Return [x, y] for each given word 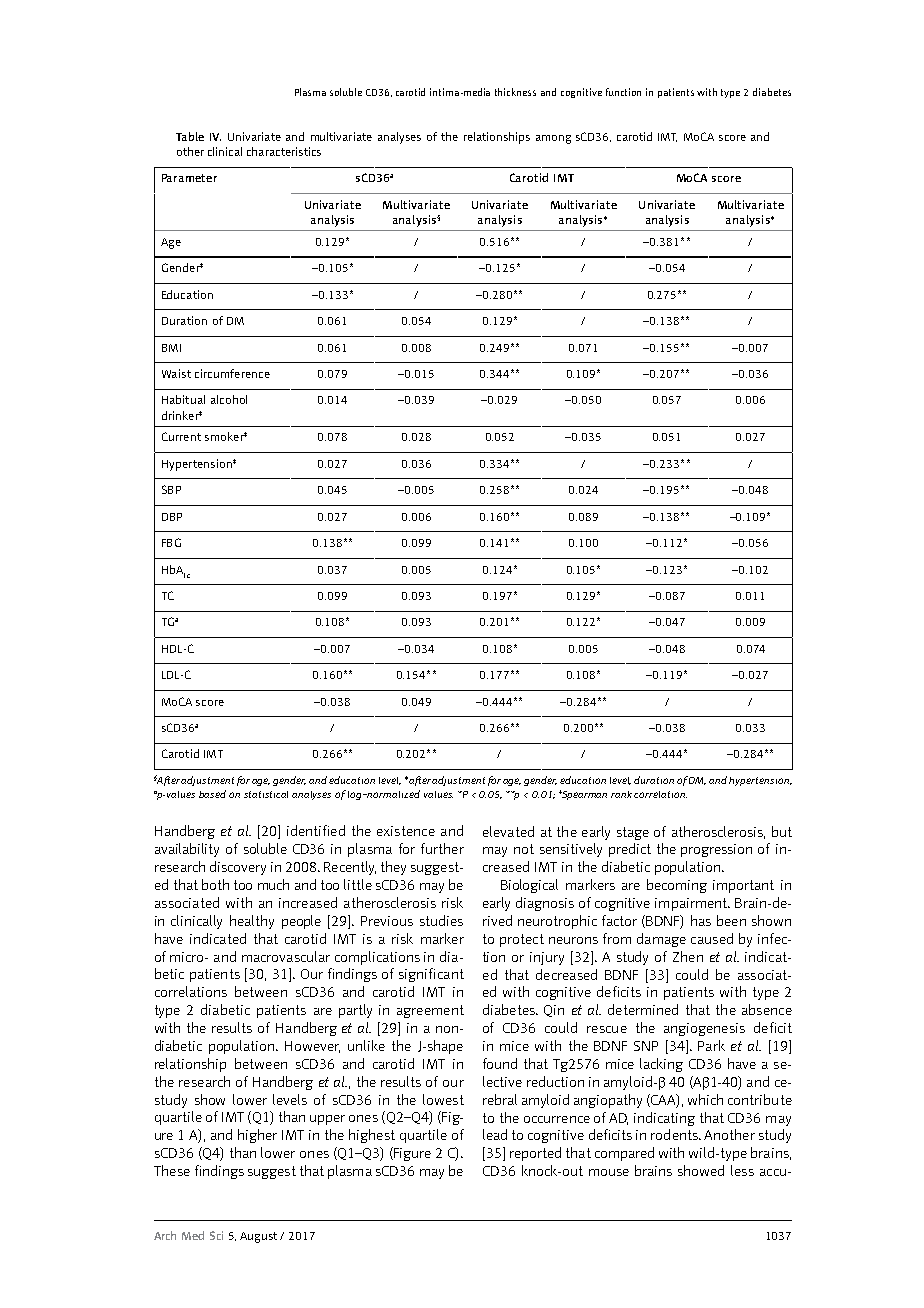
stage [633, 833]
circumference [232, 373]
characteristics [284, 151]
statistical [266, 794]
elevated [508, 831]
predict [630, 850]
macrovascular [286, 956]
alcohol [229, 399]
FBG [171, 542]
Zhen [688, 956]
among [553, 139]
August [258, 1237]
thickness [515, 92]
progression [716, 850]
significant [431, 975]
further [442, 848]
